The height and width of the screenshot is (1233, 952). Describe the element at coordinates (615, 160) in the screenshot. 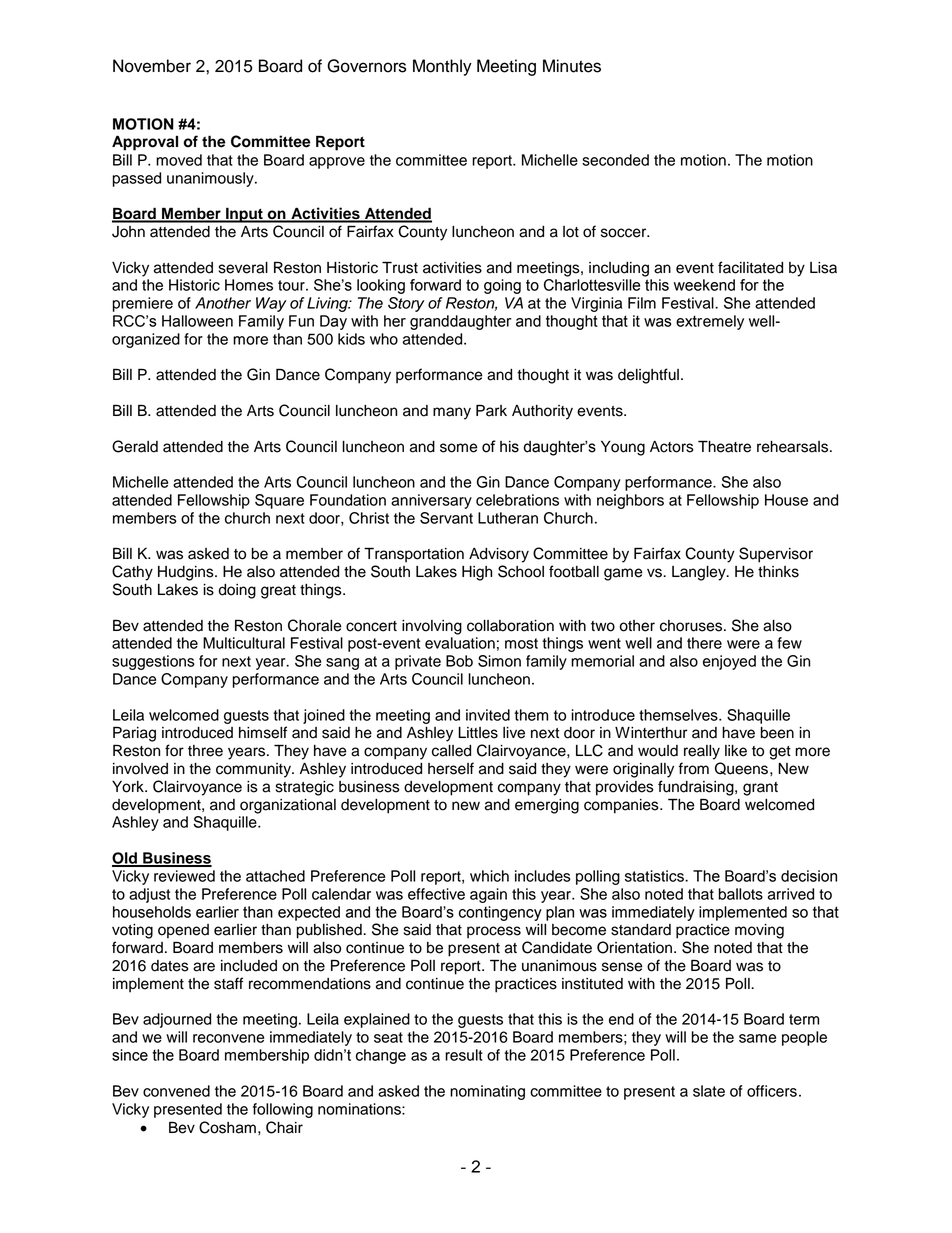

I see `seconded` at that location.
